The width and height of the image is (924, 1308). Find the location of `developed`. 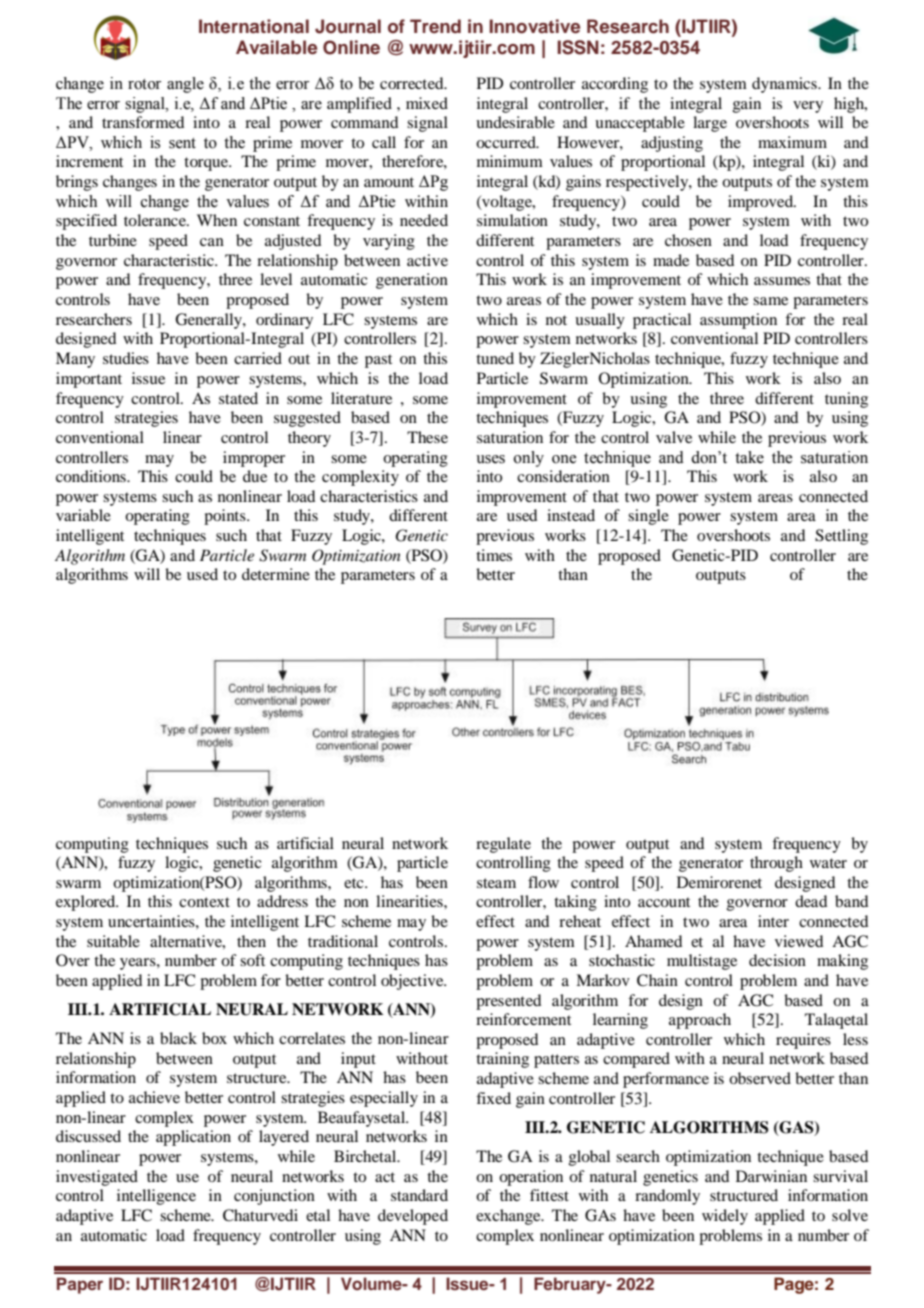

developed is located at coordinates (413, 1217).
